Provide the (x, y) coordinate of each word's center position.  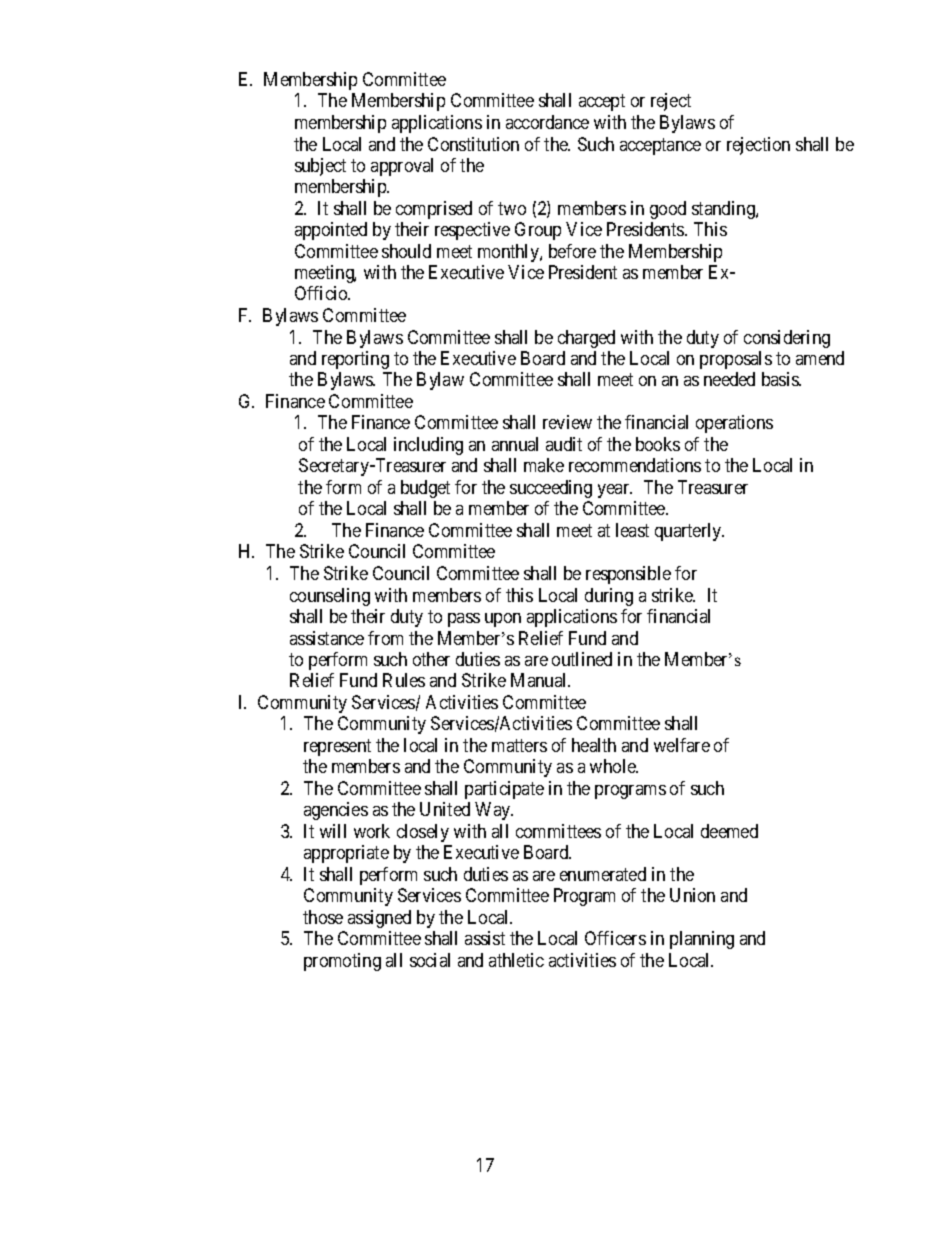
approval (402, 167)
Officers (615, 938)
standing (724, 210)
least (632, 530)
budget (425, 489)
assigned (379, 919)
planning (702, 940)
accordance (547, 122)
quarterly (689, 532)
